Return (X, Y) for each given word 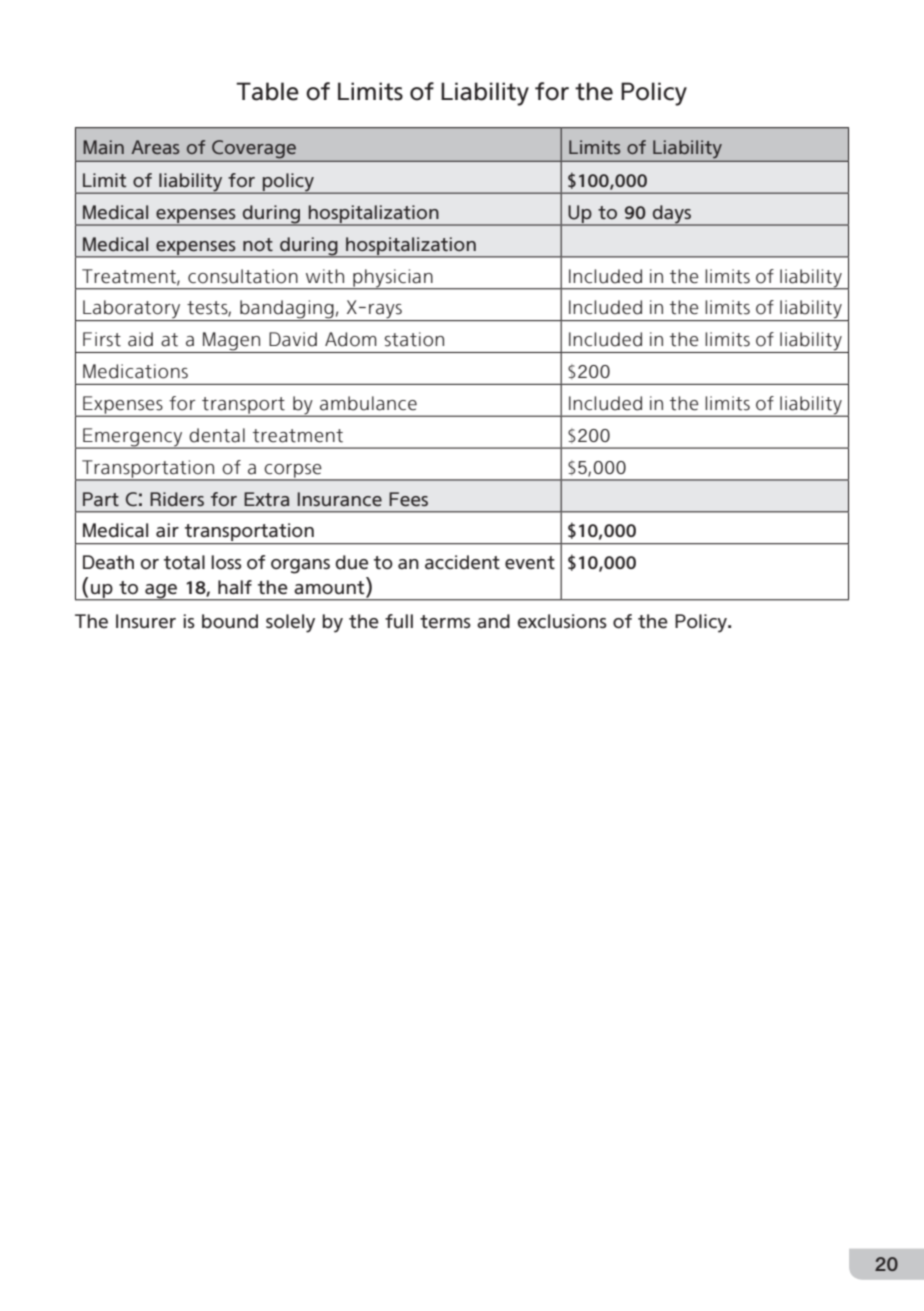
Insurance (340, 499)
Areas (155, 147)
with (325, 276)
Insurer (146, 621)
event (530, 563)
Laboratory (132, 310)
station (414, 339)
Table (267, 91)
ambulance (368, 403)
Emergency (133, 438)
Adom (351, 339)
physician (393, 279)
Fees (408, 499)
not (258, 244)
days (672, 215)
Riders (177, 499)
